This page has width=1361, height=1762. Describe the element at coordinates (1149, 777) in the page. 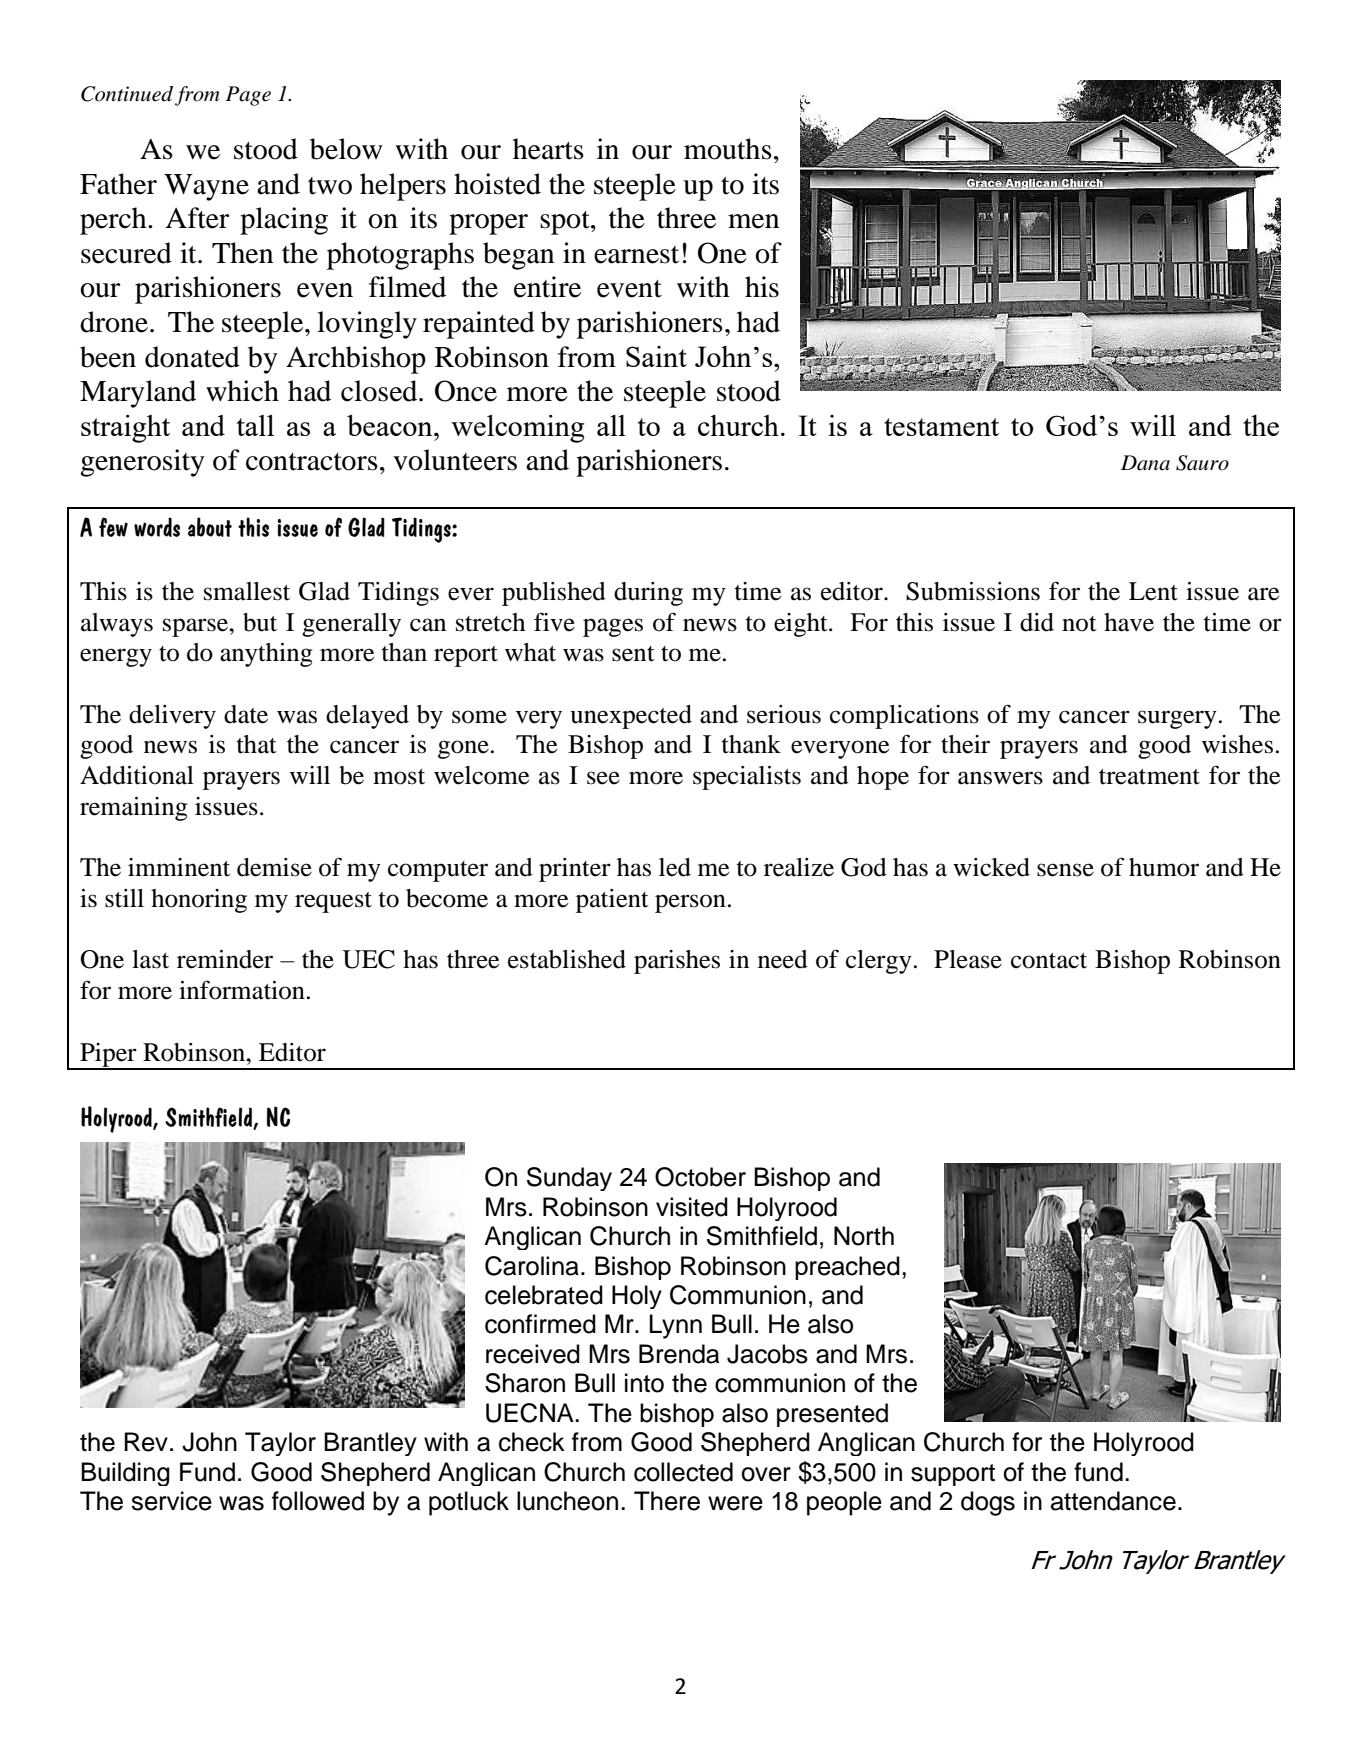

I see `treatment` at that location.
